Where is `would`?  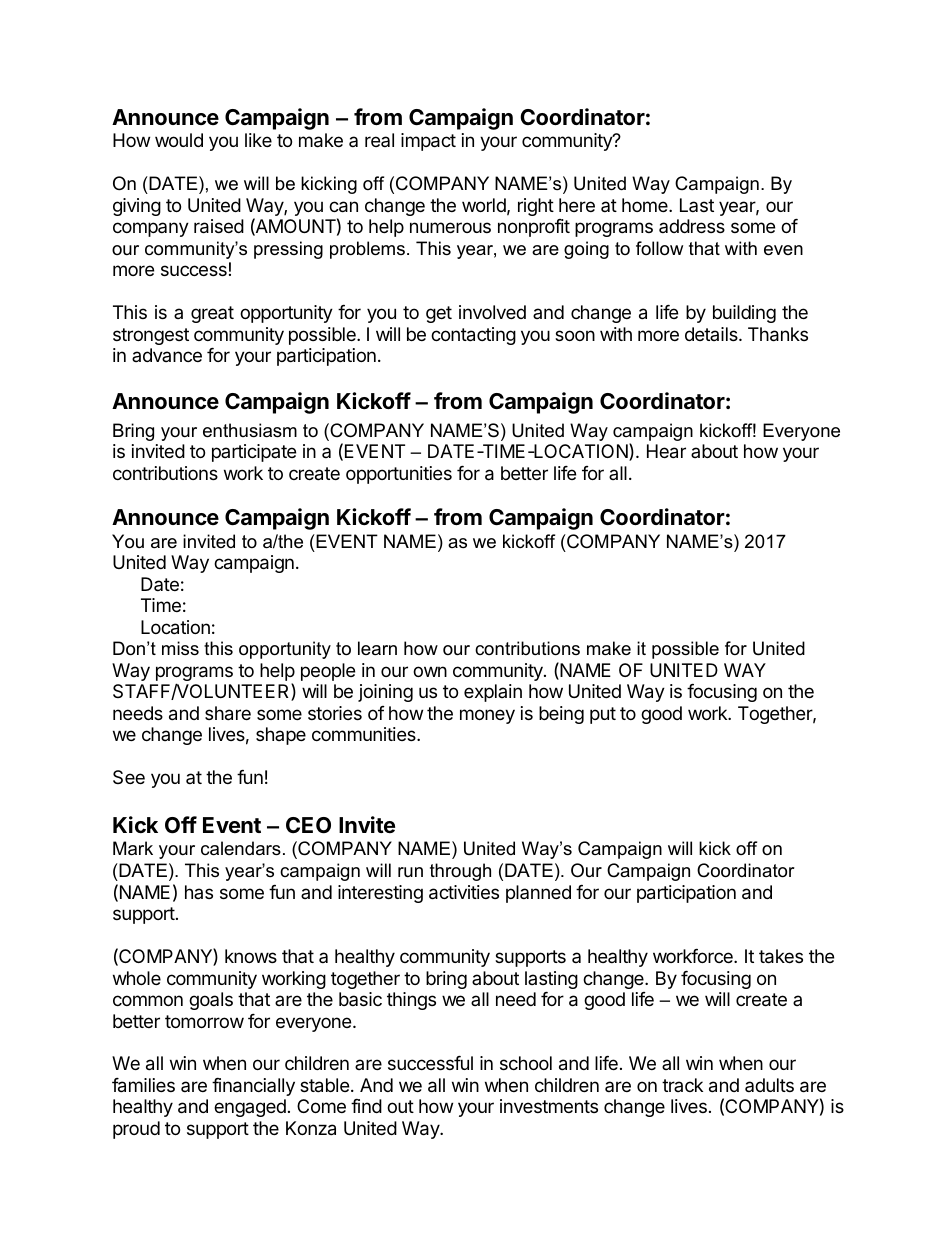
would is located at coordinates (179, 140).
